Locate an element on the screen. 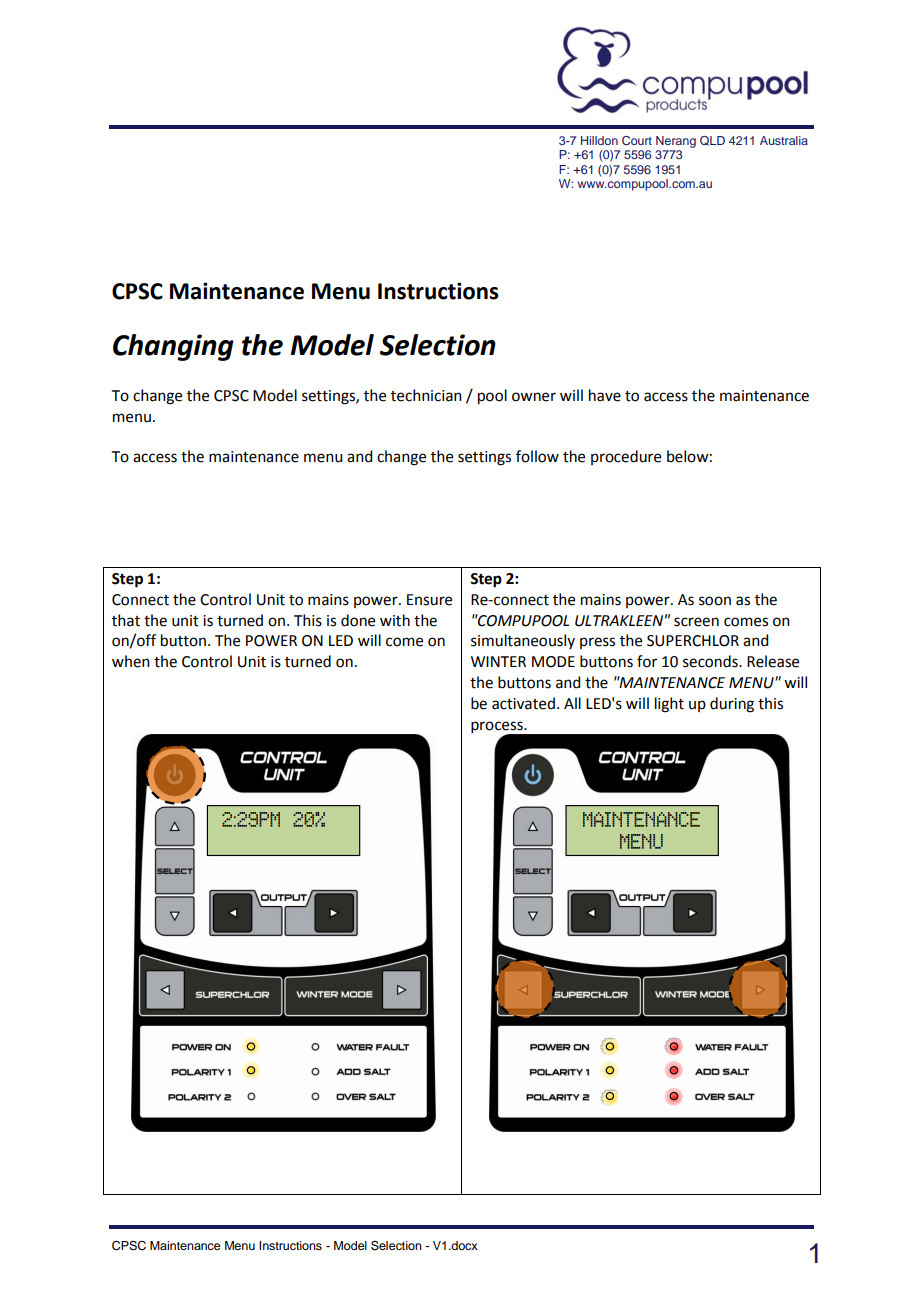 The height and width of the screenshot is (1308, 924). Australia is located at coordinates (784, 140).
